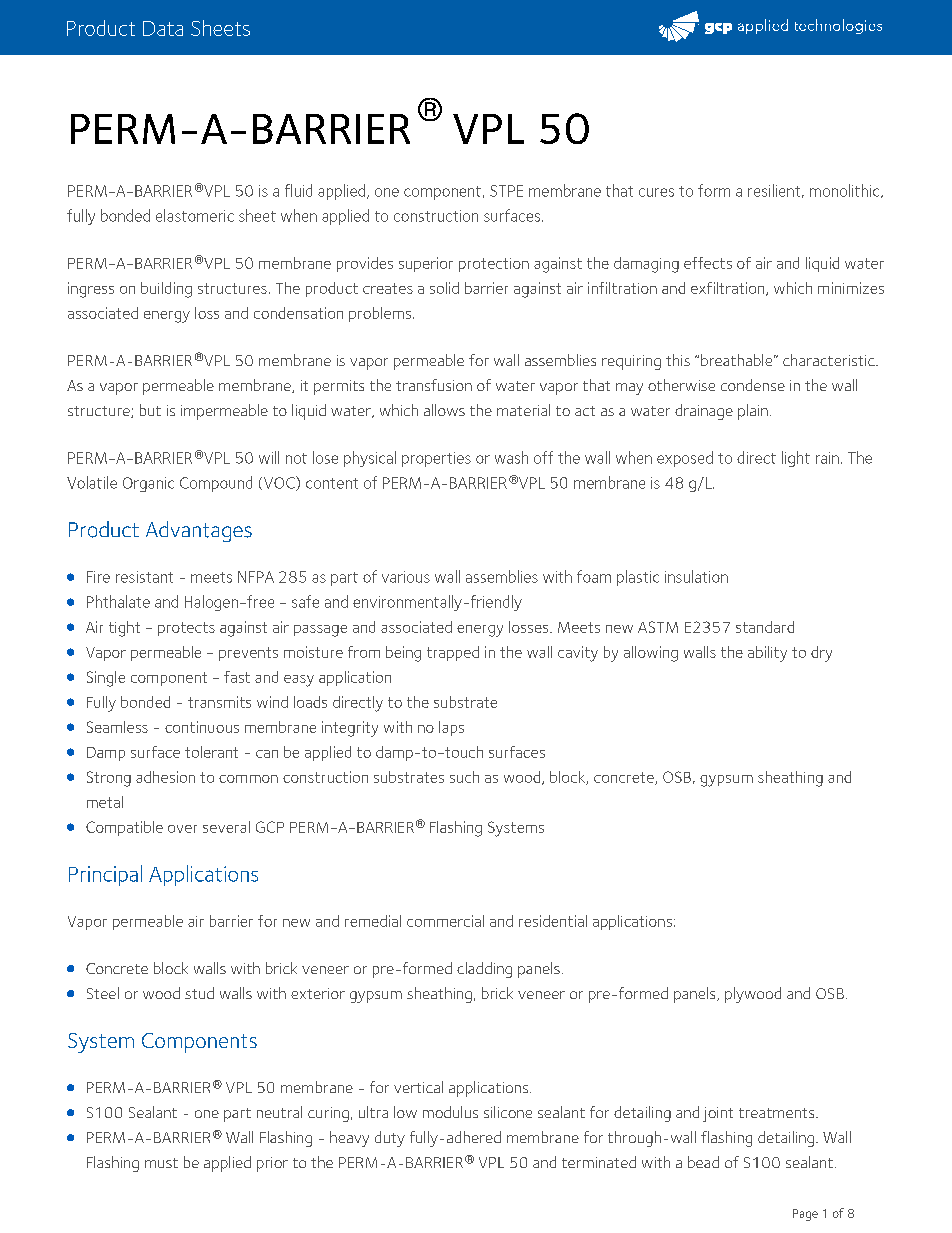  What do you see at coordinates (163, 28) in the page?
I see `Data` at bounding box center [163, 28].
